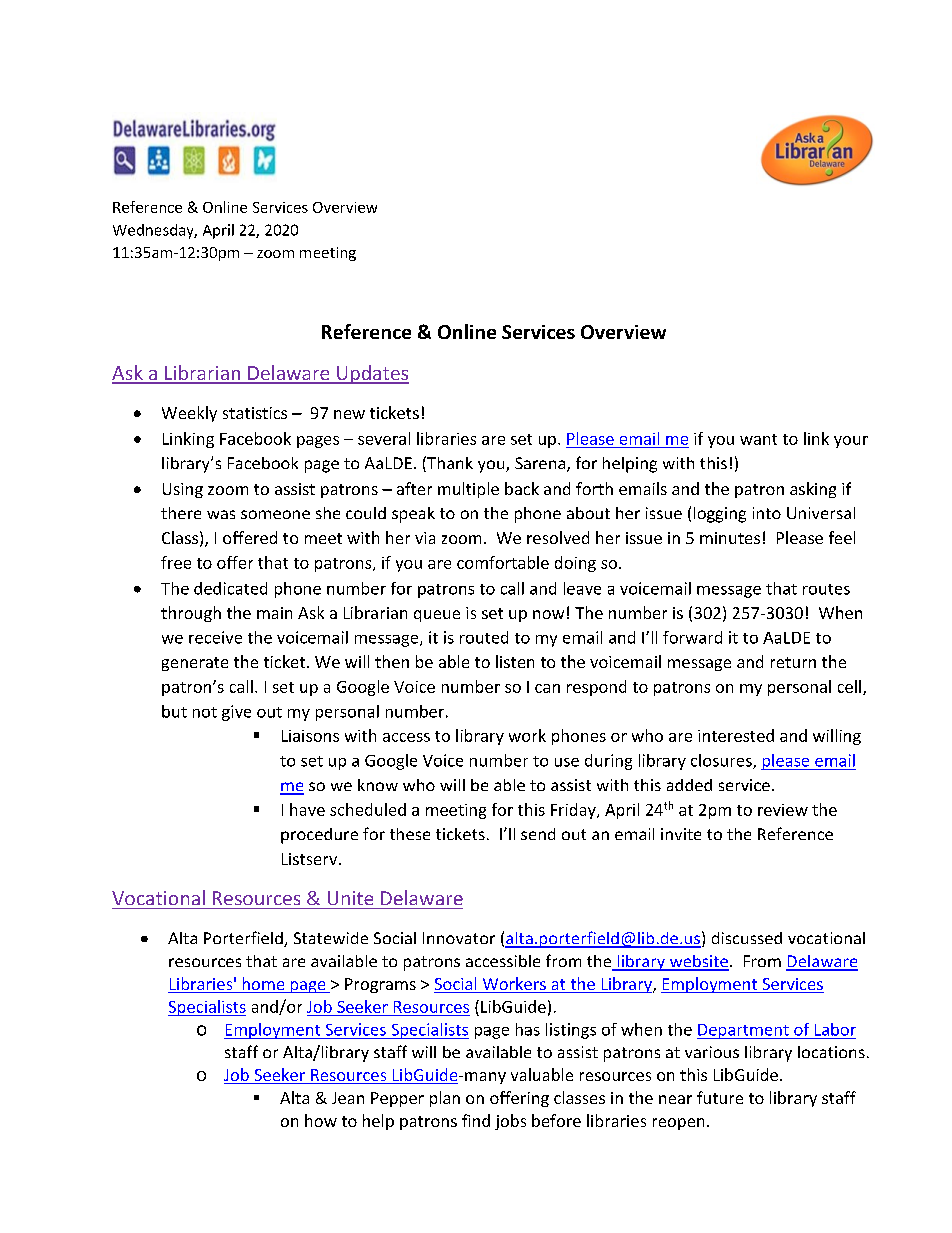  What do you see at coordinates (255, 413) in the screenshot?
I see `statistics` at bounding box center [255, 413].
